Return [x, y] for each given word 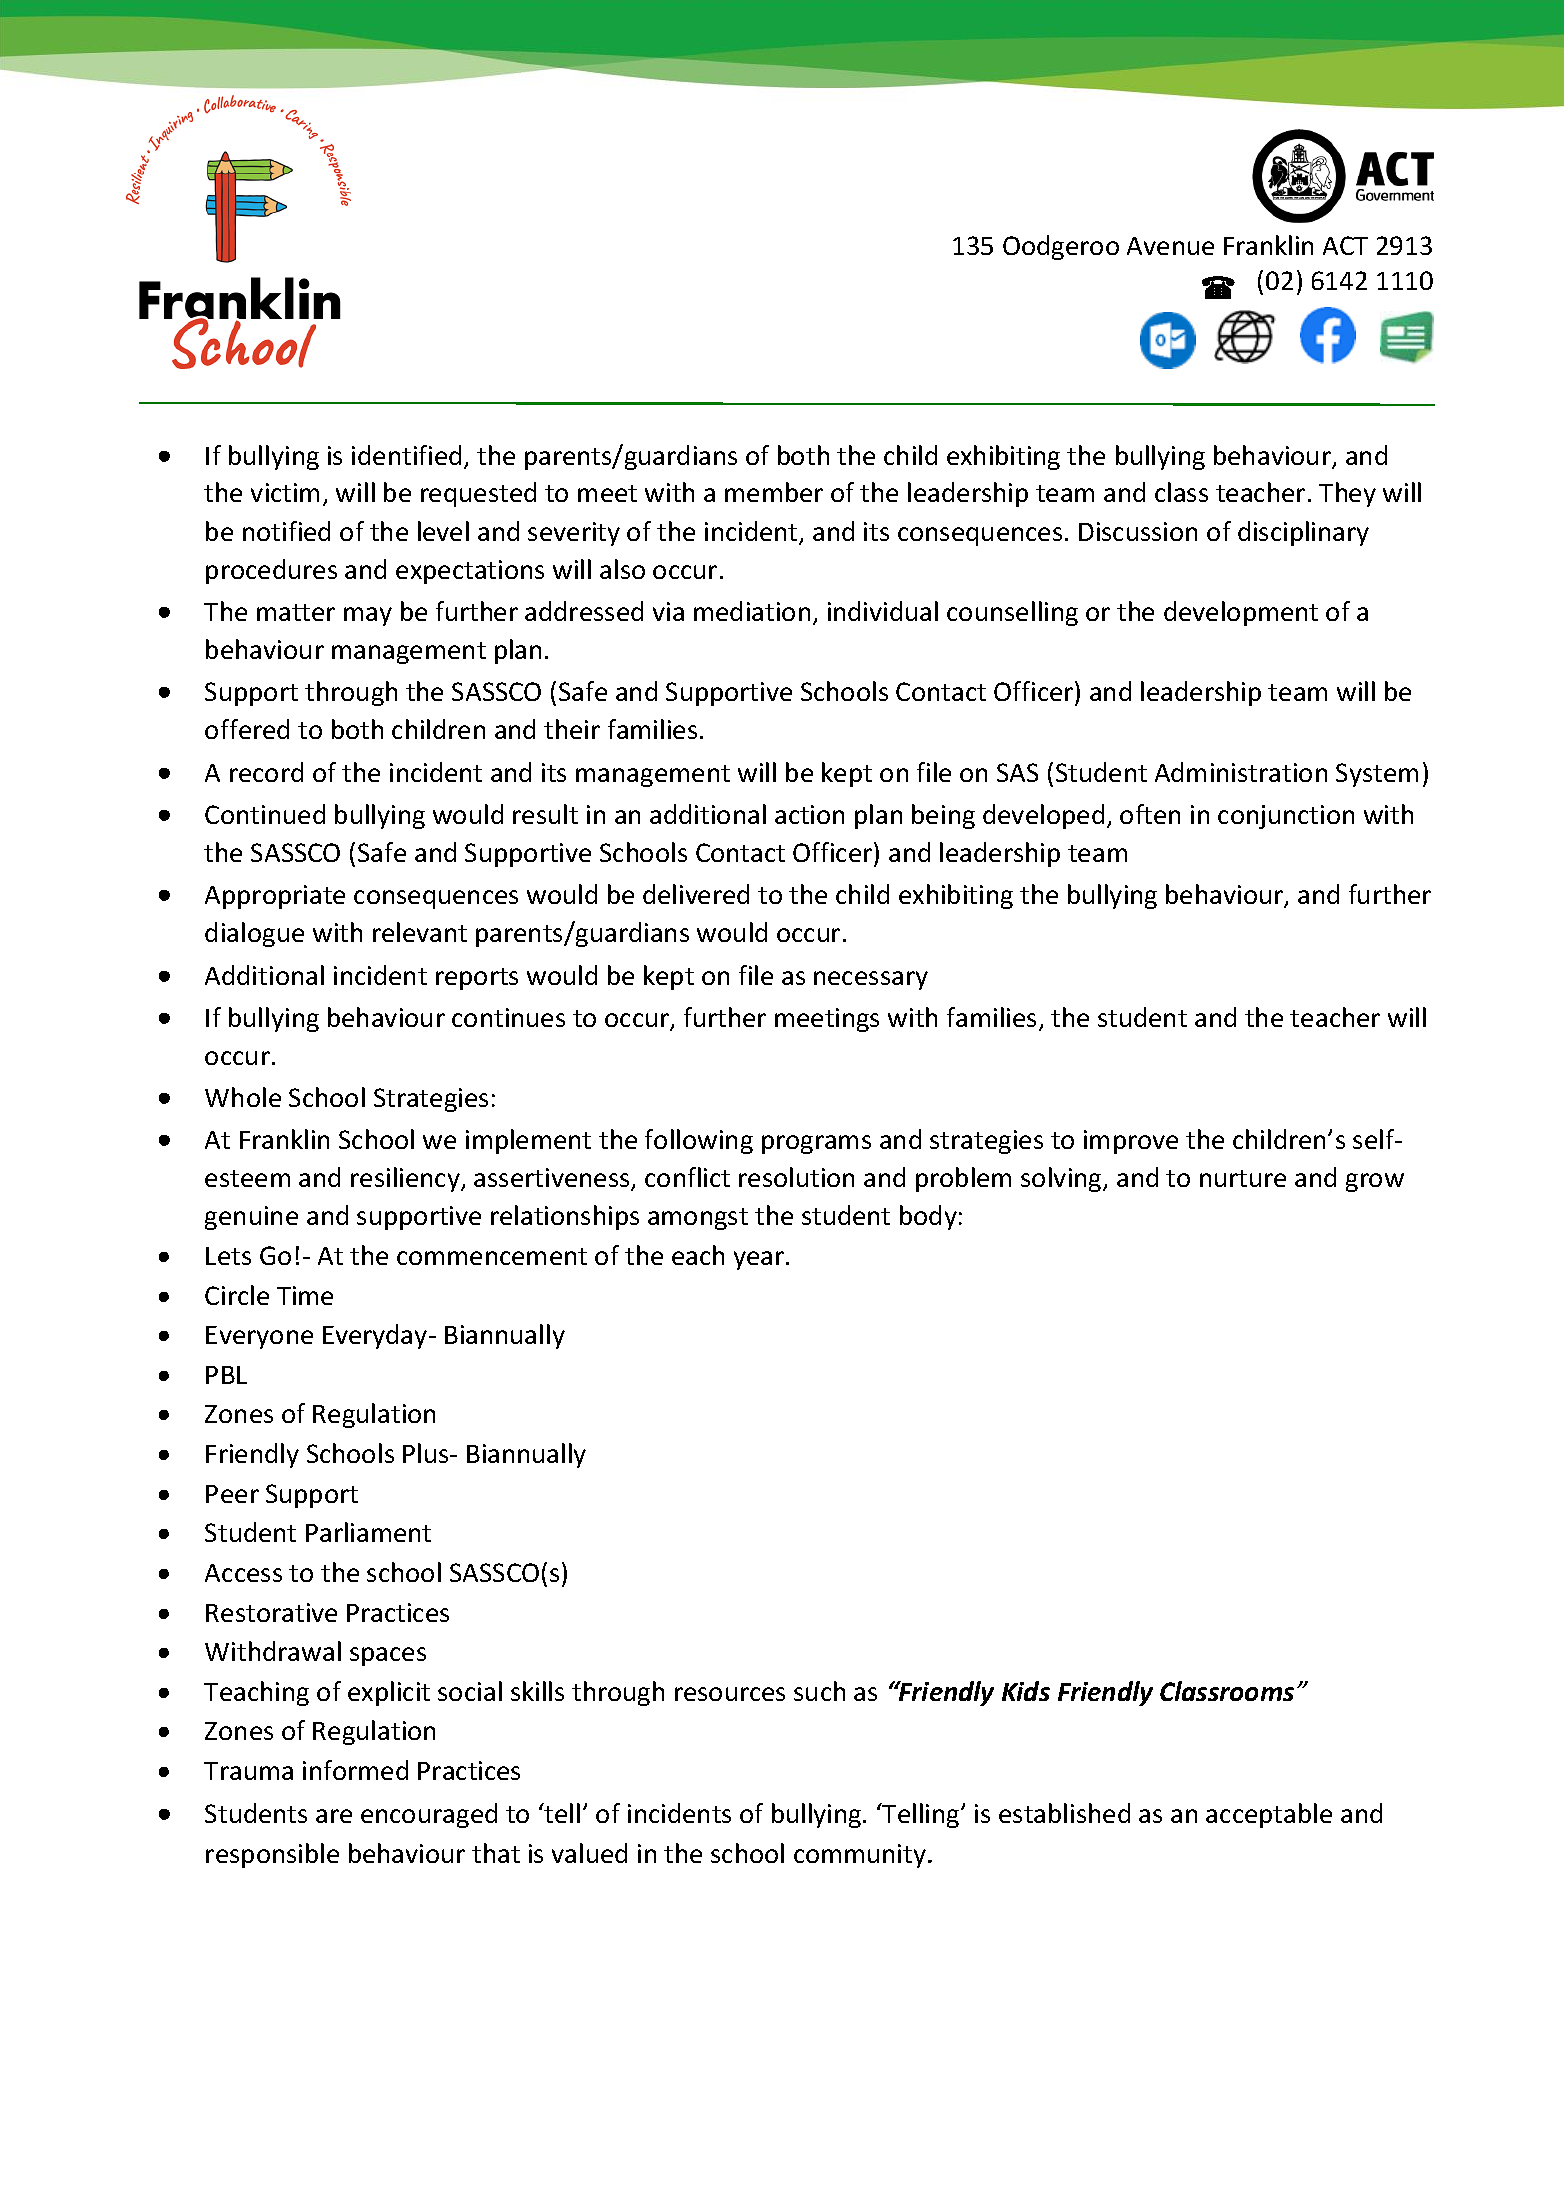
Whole [243, 1097]
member [774, 492]
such [819, 1691]
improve [1131, 1142]
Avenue [1170, 246]
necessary [871, 980]
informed [355, 1770]
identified [406, 455]
